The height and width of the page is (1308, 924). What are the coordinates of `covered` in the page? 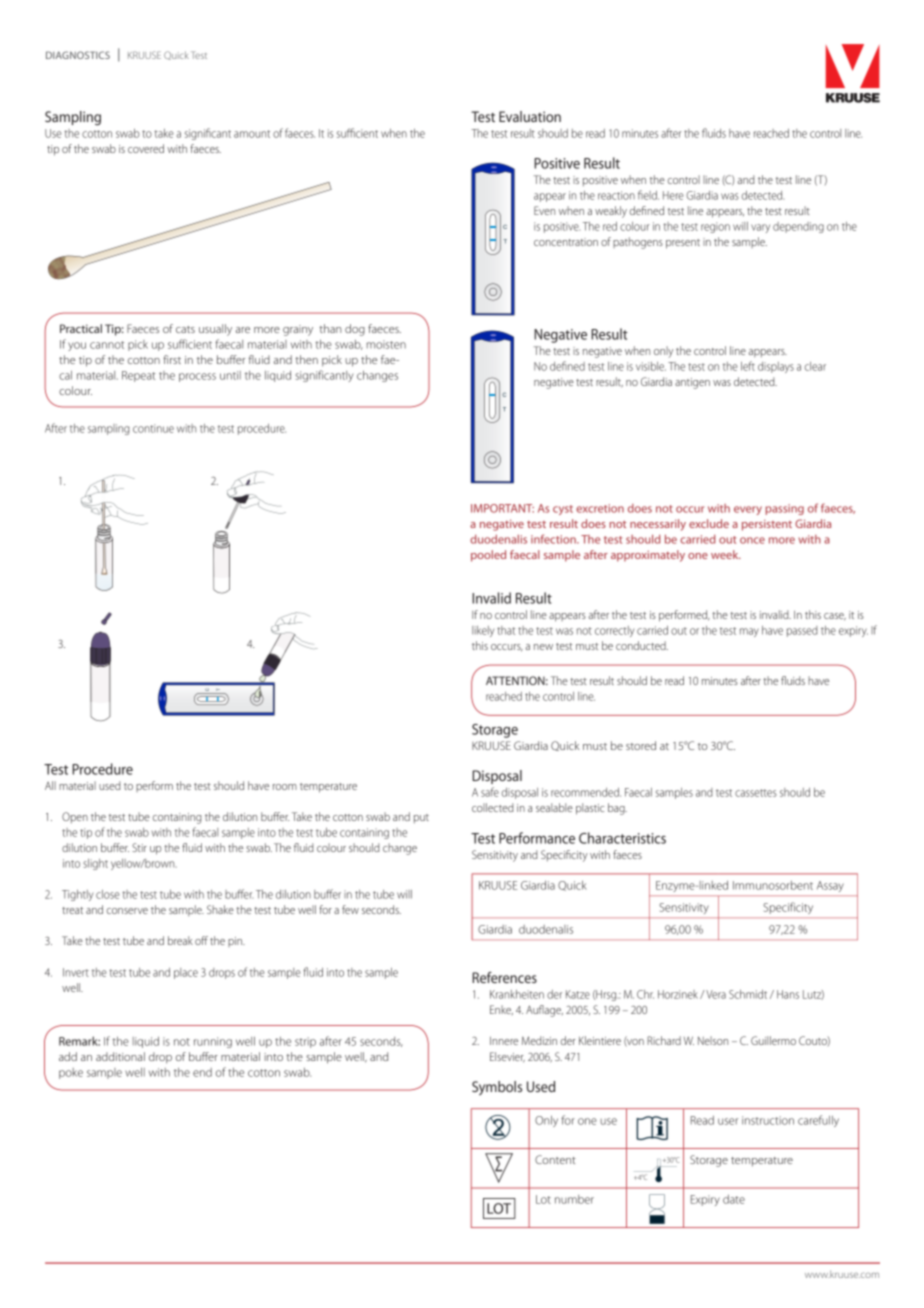 It's located at (146, 148).
